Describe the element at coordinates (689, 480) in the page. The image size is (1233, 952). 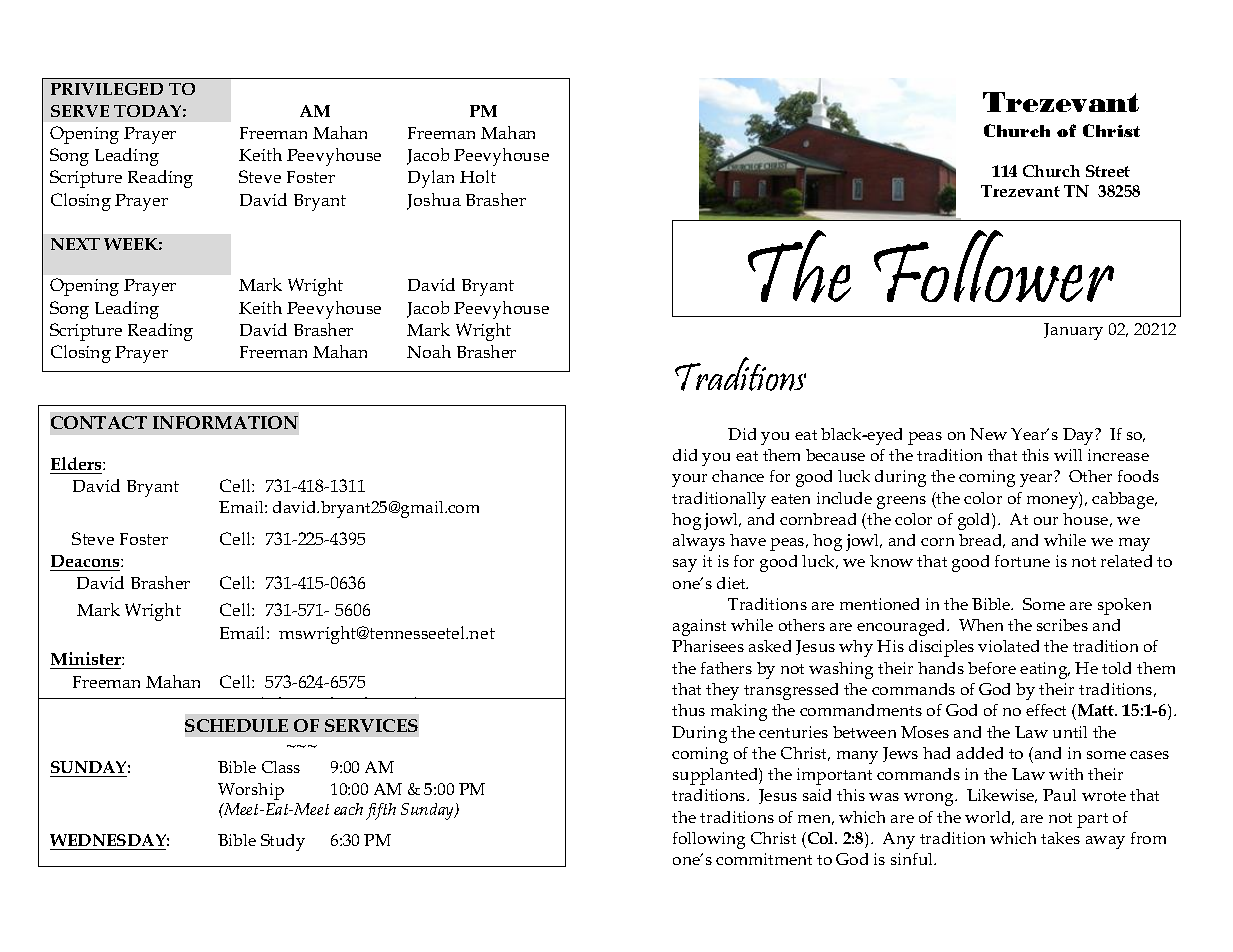
I see `your` at that location.
